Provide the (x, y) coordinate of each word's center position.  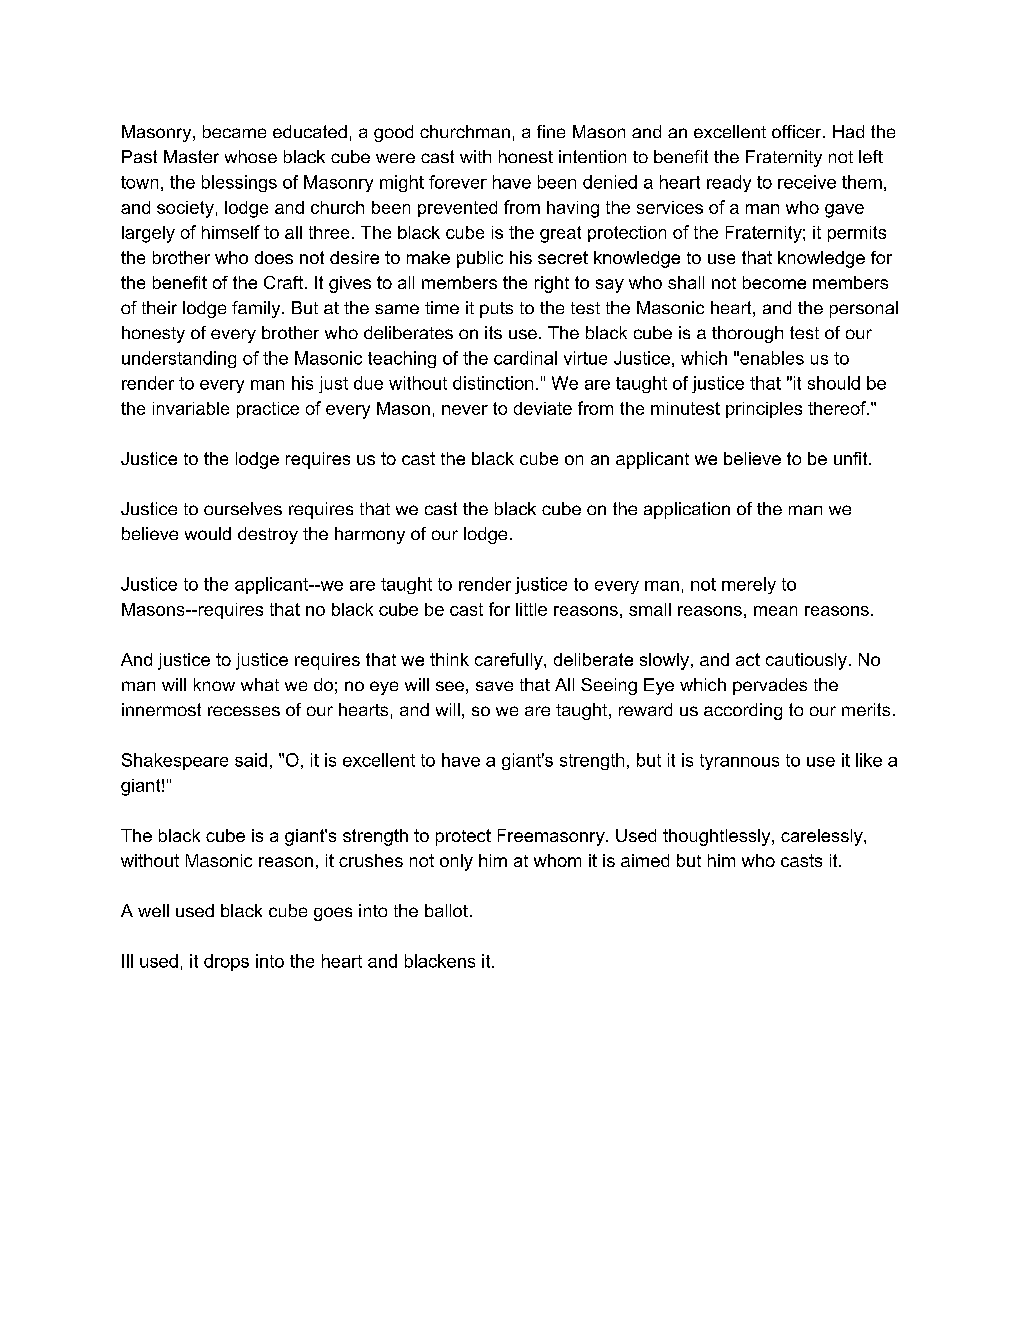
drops (226, 962)
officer (798, 131)
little (531, 609)
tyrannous (739, 762)
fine (551, 131)
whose (251, 156)
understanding (179, 359)
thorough (747, 334)
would (208, 533)
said (251, 760)
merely (749, 585)
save (494, 686)
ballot (446, 910)
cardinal (525, 358)
